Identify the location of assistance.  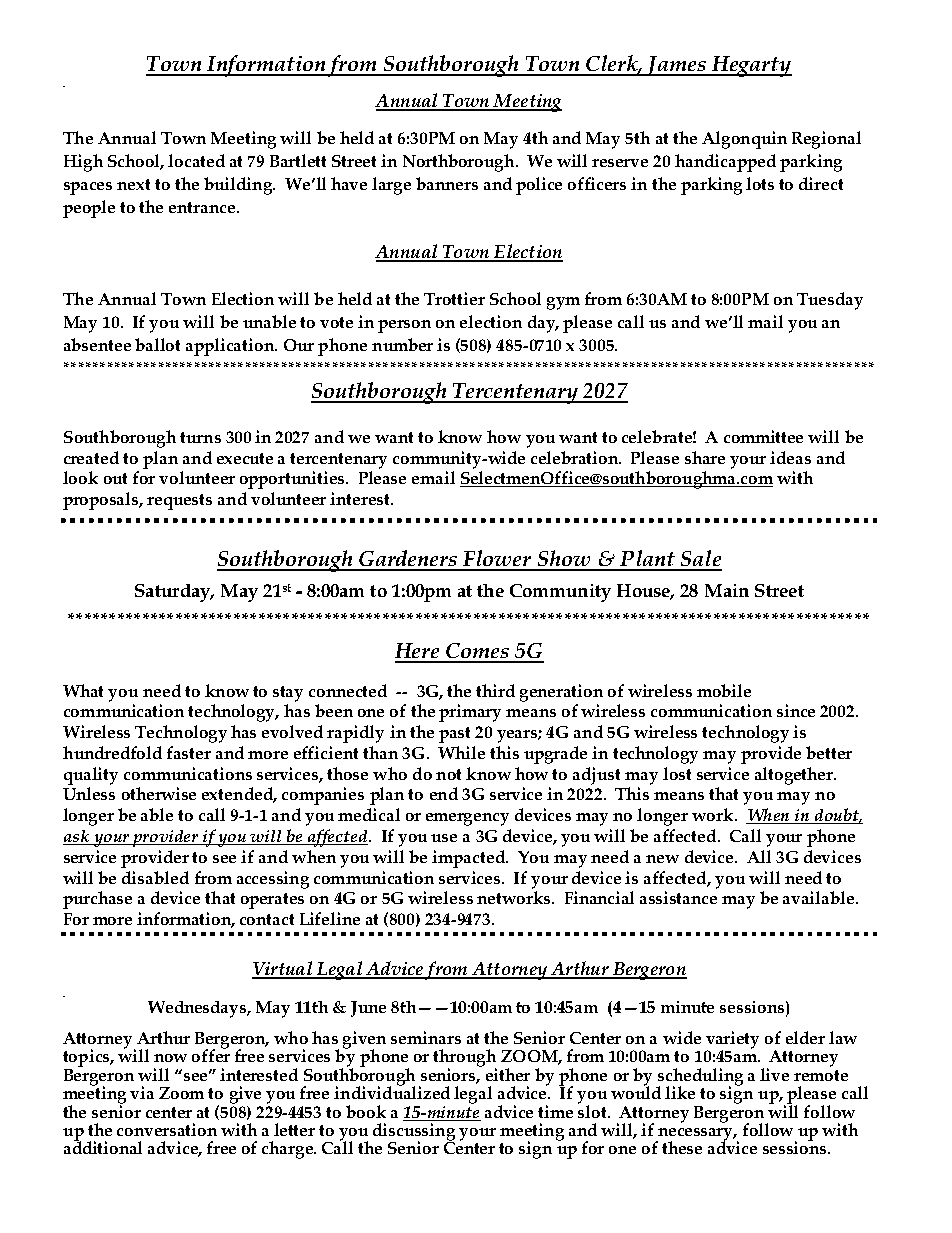
(678, 897).
